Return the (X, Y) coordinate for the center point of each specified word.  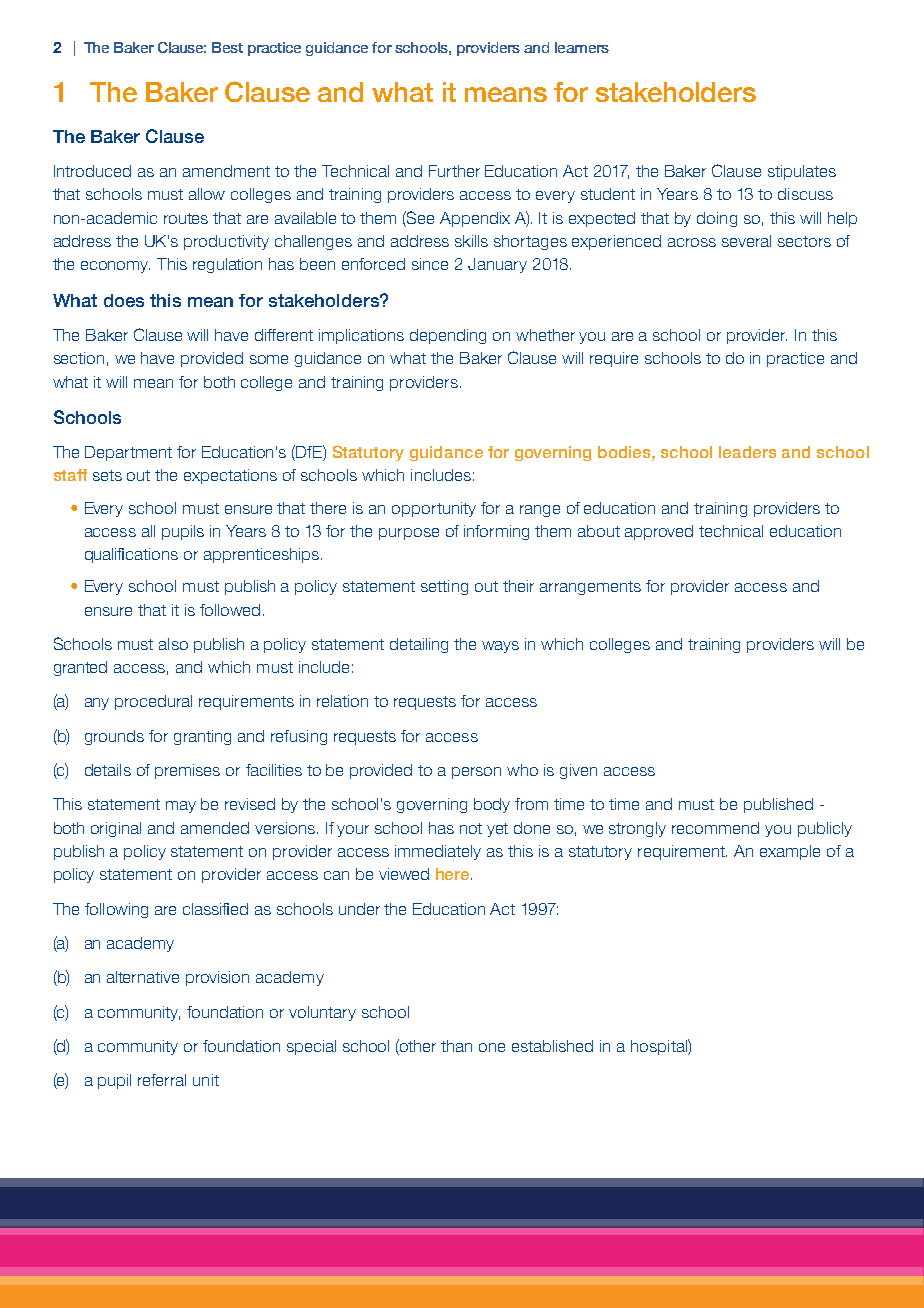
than (456, 1046)
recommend (715, 828)
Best (227, 47)
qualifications (131, 555)
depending (448, 336)
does (124, 300)
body (492, 805)
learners (582, 47)
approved (659, 532)
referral (162, 1080)
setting (444, 587)
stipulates (802, 172)
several (746, 241)
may (181, 807)
